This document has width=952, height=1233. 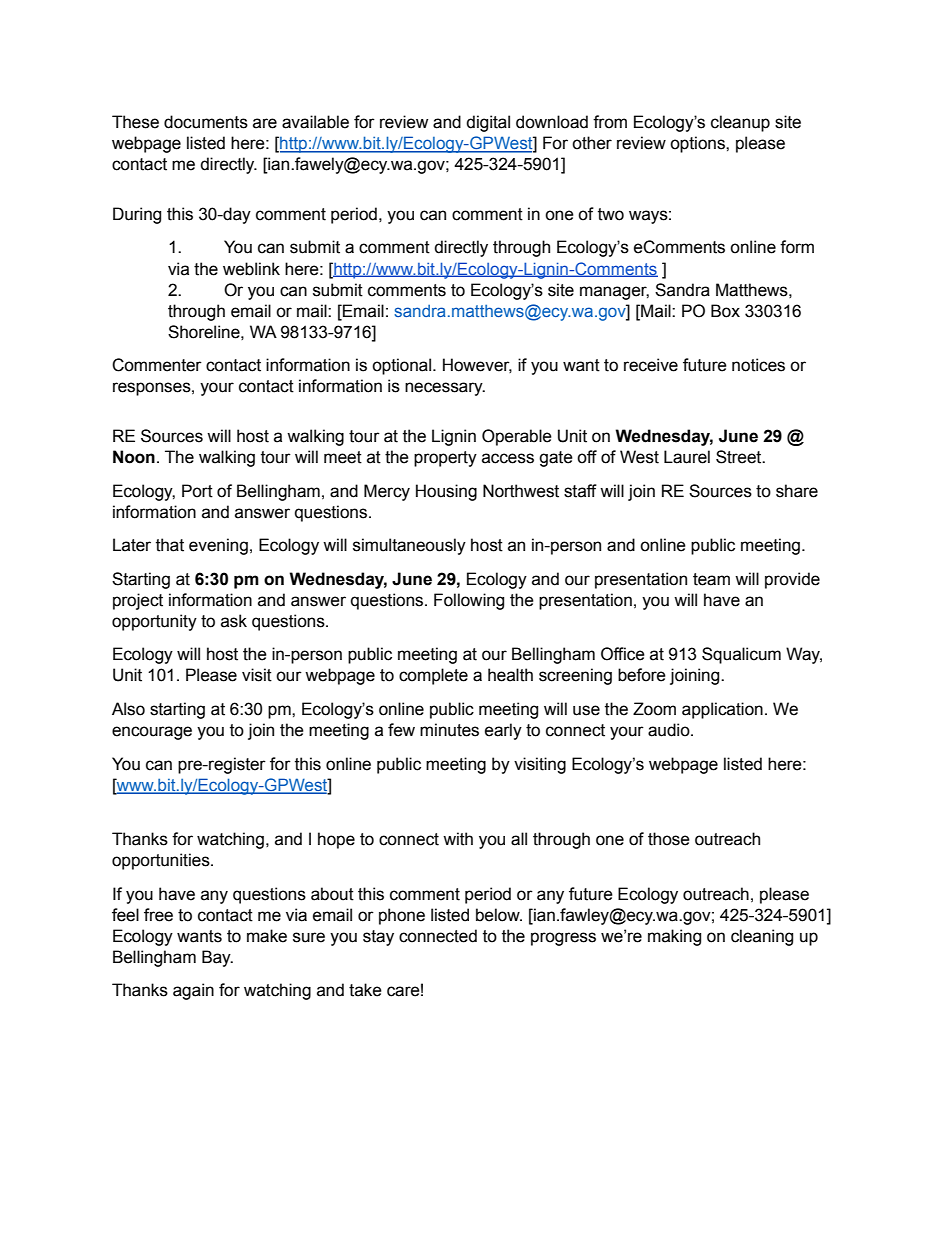 I want to click on digital, so click(x=488, y=123).
